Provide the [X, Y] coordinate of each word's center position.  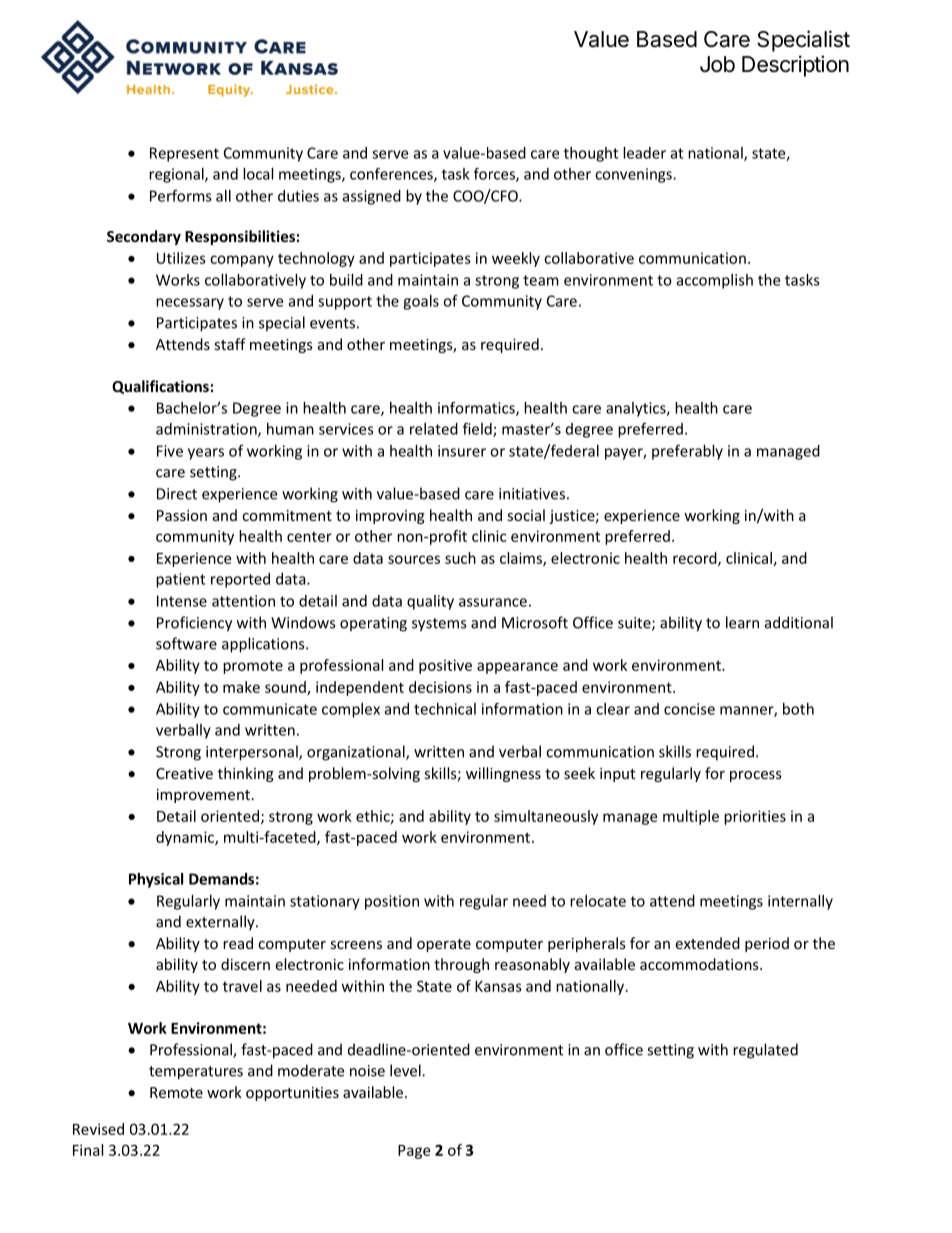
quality [430, 602]
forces [495, 175]
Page [414, 1152]
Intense [182, 601]
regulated [765, 1051]
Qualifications [160, 387]
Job [717, 64]
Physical [156, 880]
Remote [176, 1092]
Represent [184, 154]
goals [421, 302]
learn [742, 622]
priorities [755, 817]
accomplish [715, 281]
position [392, 902]
